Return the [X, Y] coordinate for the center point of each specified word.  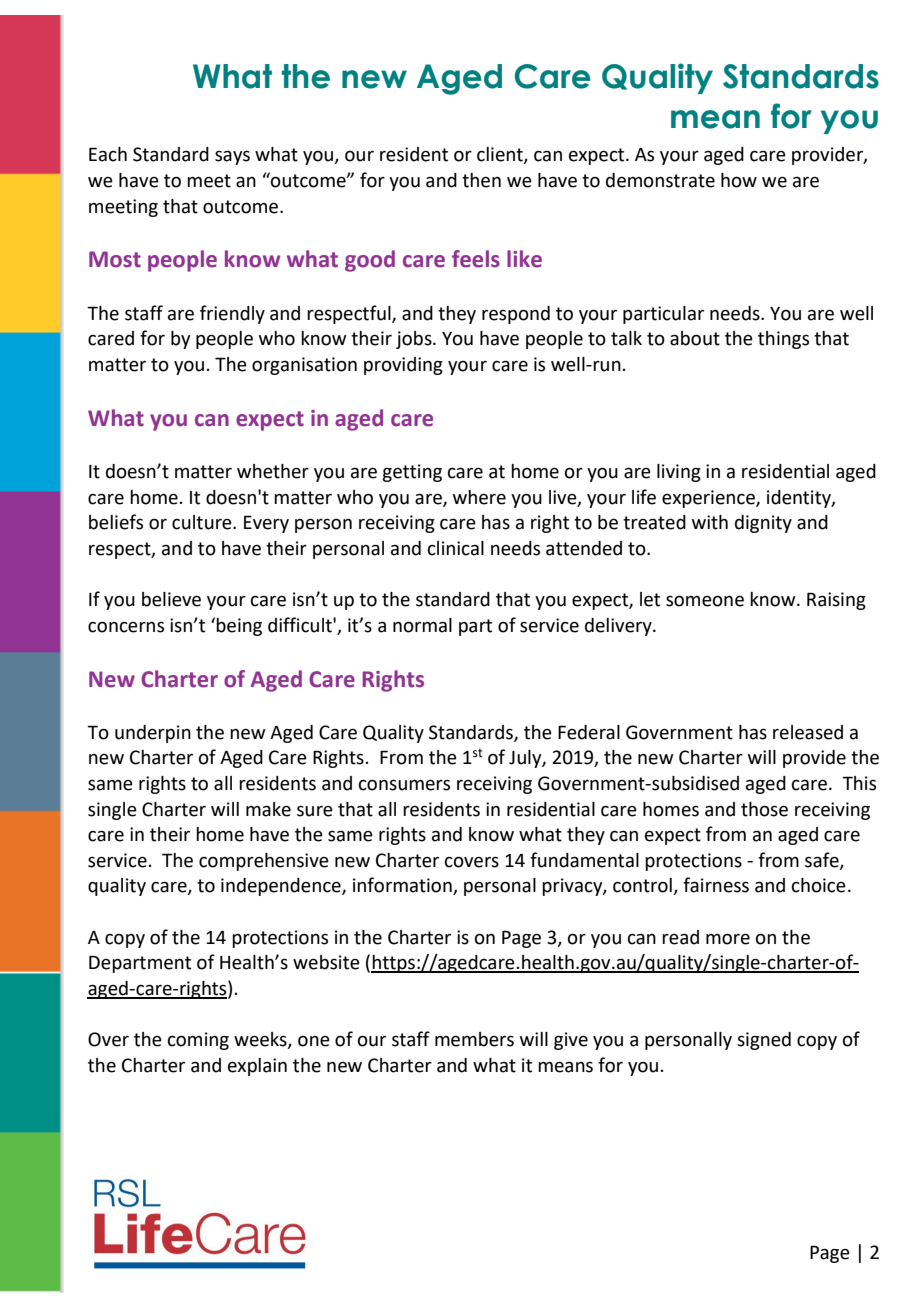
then [481, 180]
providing [403, 366]
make [268, 809]
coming [198, 1041]
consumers [404, 785]
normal [422, 625]
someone [705, 601]
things [783, 340]
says [232, 157]
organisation [304, 366]
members [474, 1039]
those [764, 809]
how [739, 180]
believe [171, 599]
